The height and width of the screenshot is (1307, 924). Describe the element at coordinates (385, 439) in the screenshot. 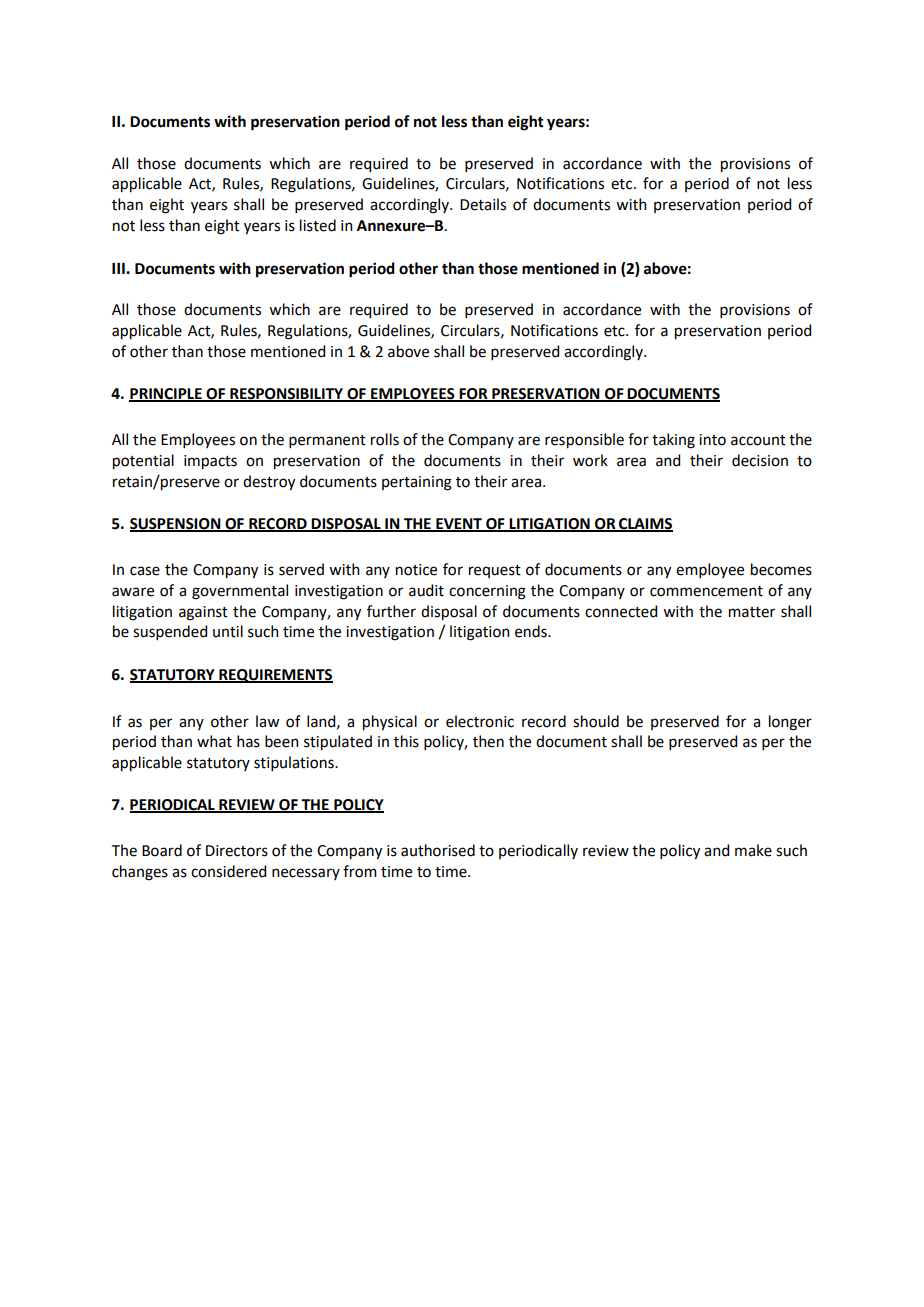

I see `rolls` at that location.
